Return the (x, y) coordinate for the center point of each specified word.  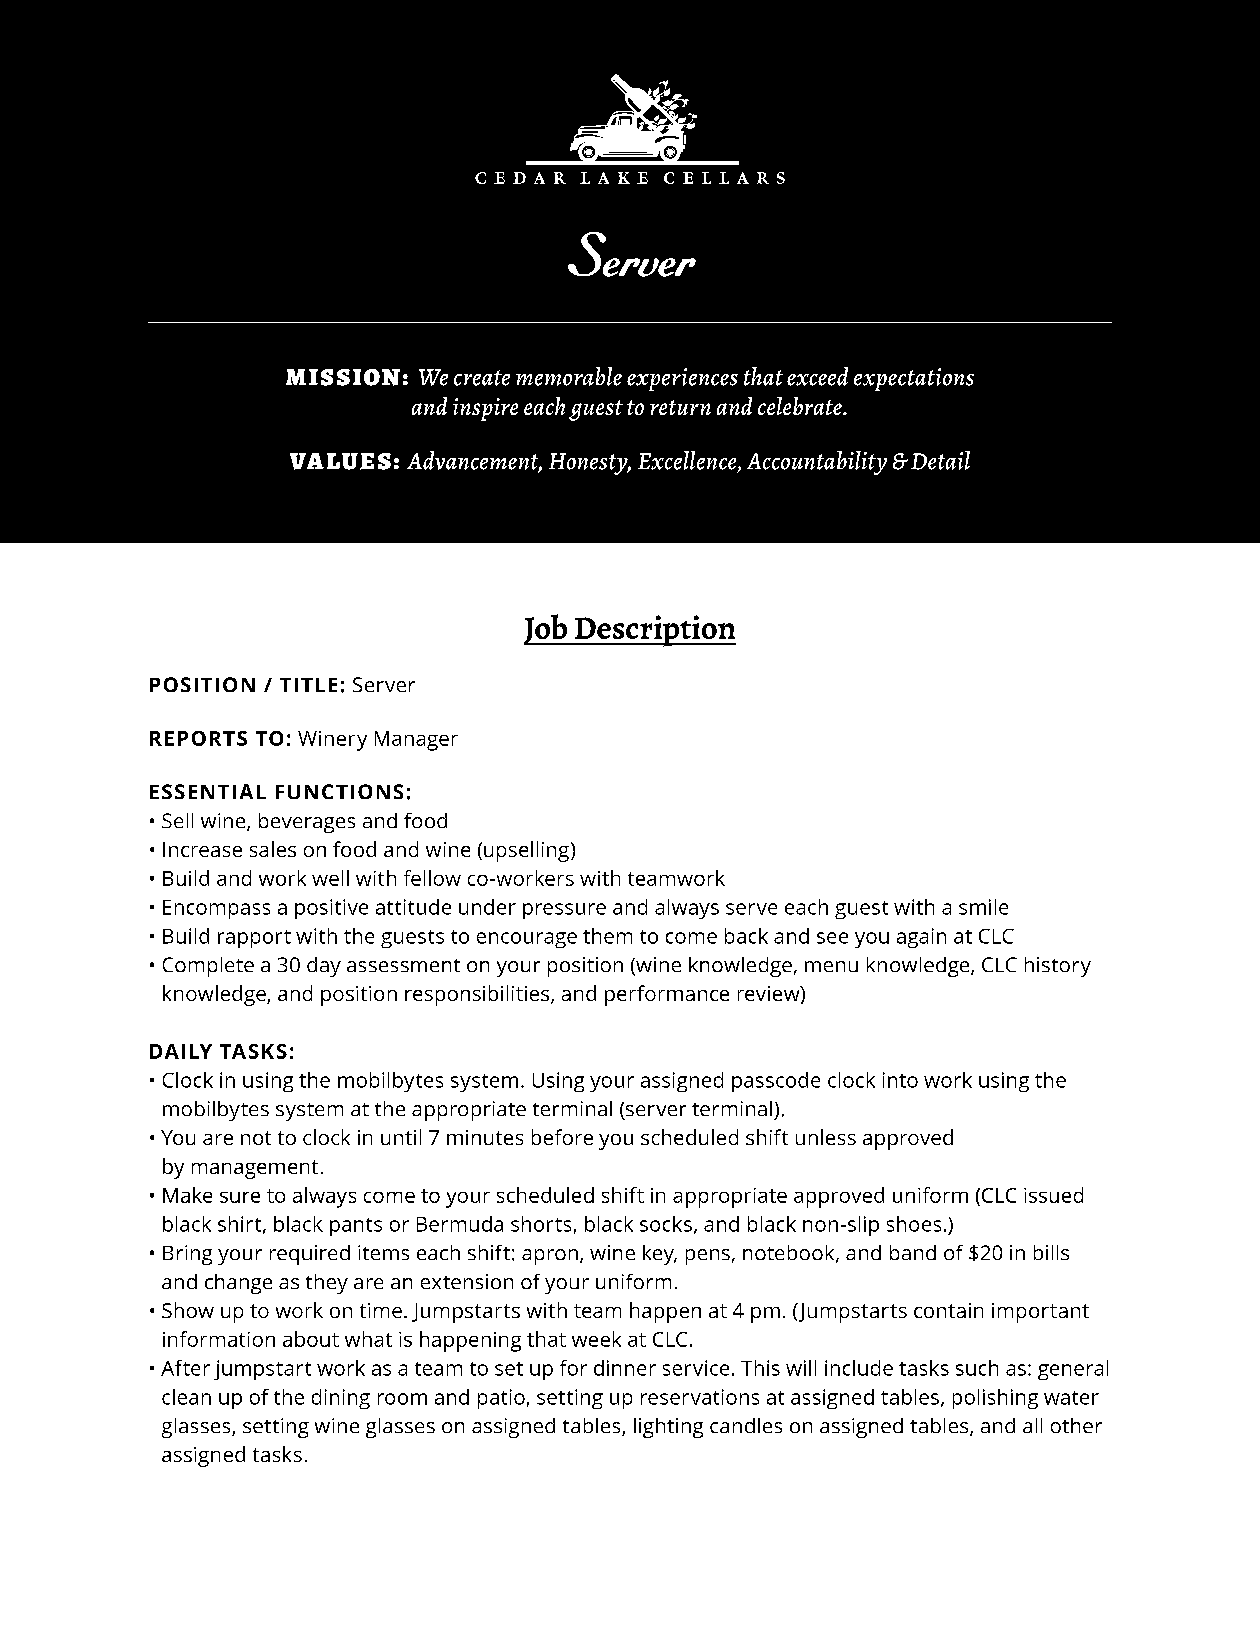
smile (983, 907)
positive (331, 909)
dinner (625, 1368)
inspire (485, 409)
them (607, 936)
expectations (914, 379)
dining (341, 1399)
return (680, 407)
